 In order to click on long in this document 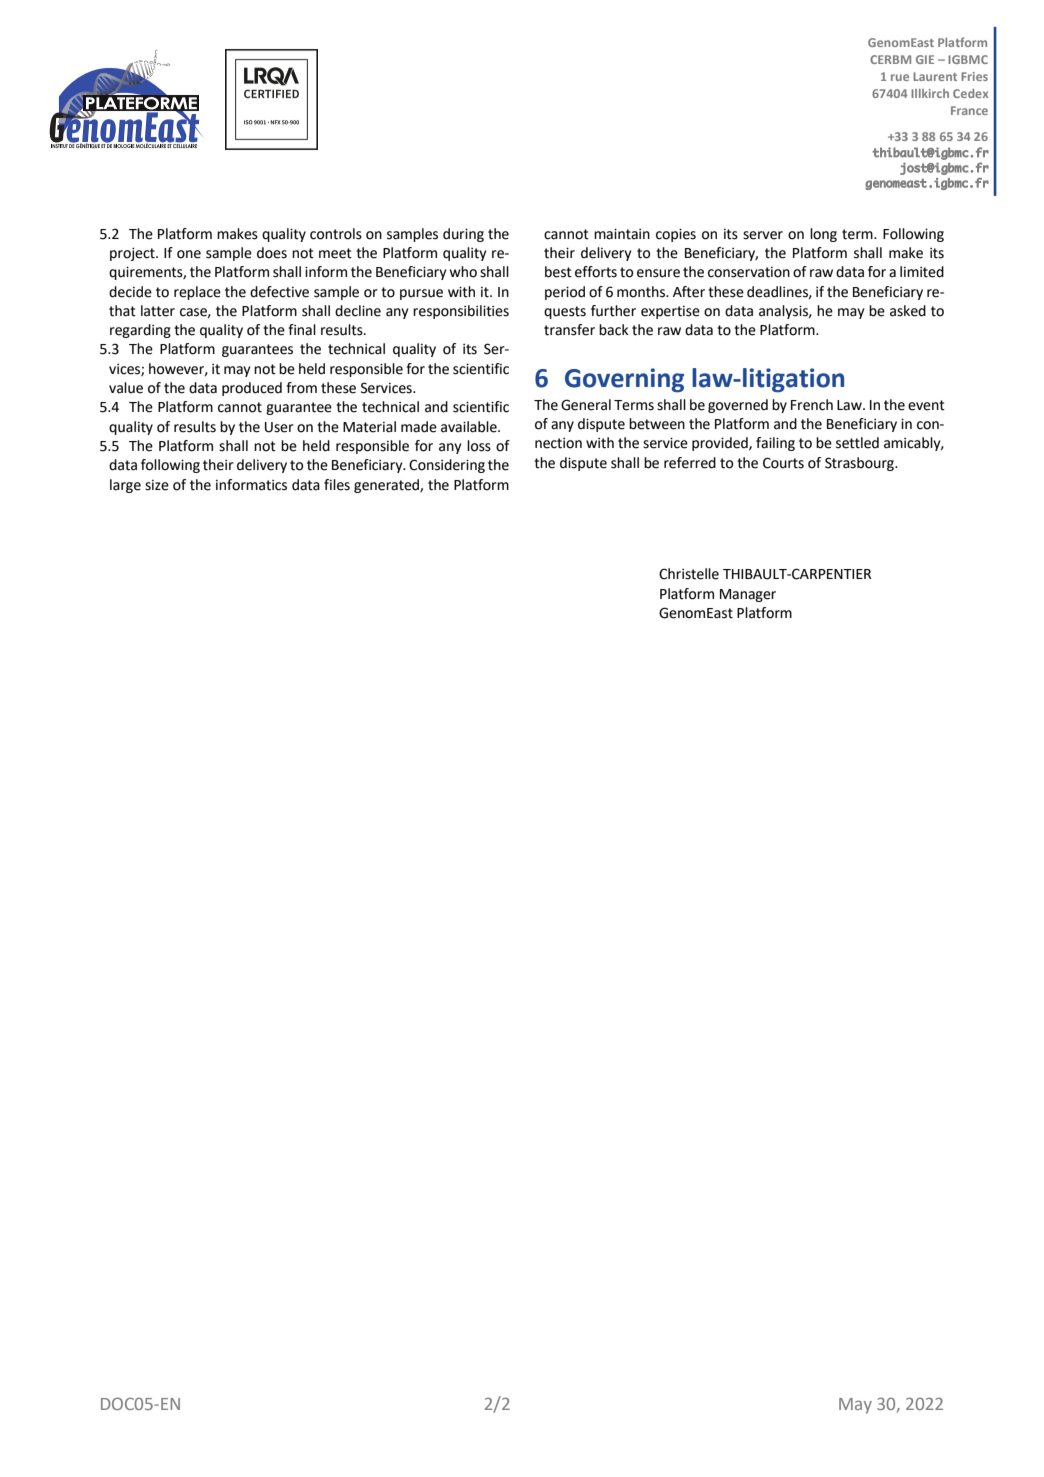, I will do `click(823, 235)`.
